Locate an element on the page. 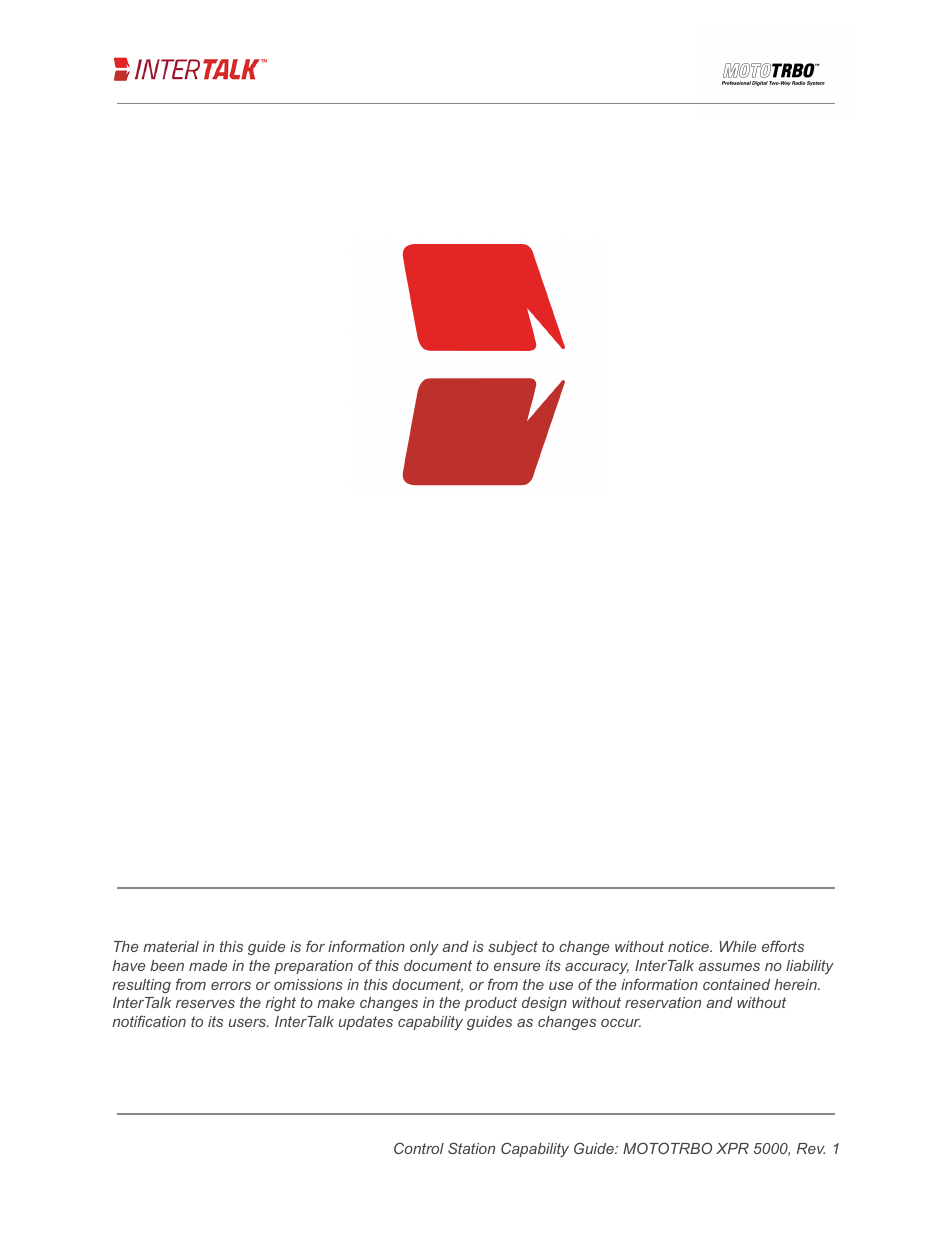  Rev is located at coordinates (811, 1148).
